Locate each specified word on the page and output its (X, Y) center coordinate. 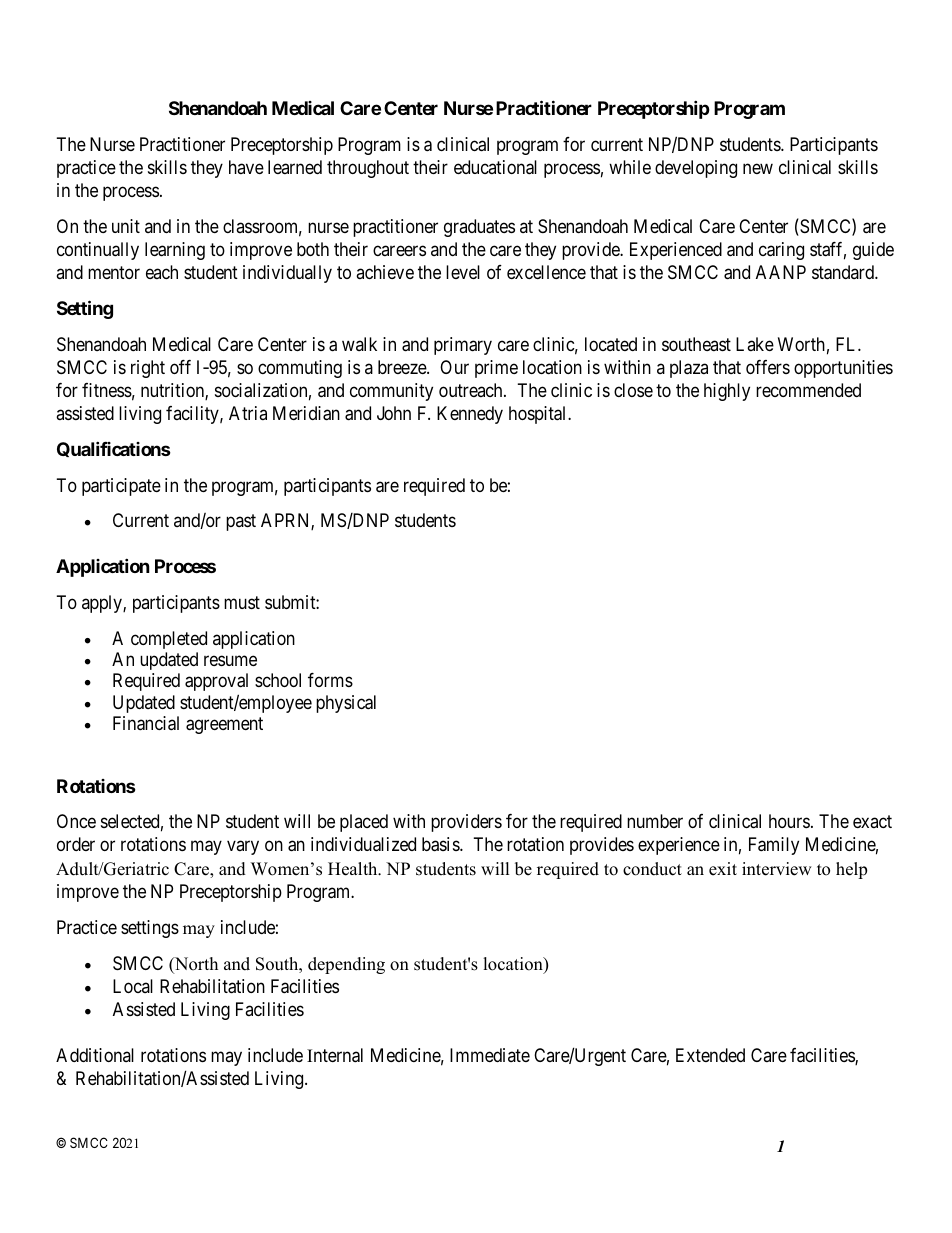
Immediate (490, 1055)
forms (330, 680)
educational (495, 167)
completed (169, 640)
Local (133, 986)
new (758, 169)
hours (789, 821)
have (246, 167)
